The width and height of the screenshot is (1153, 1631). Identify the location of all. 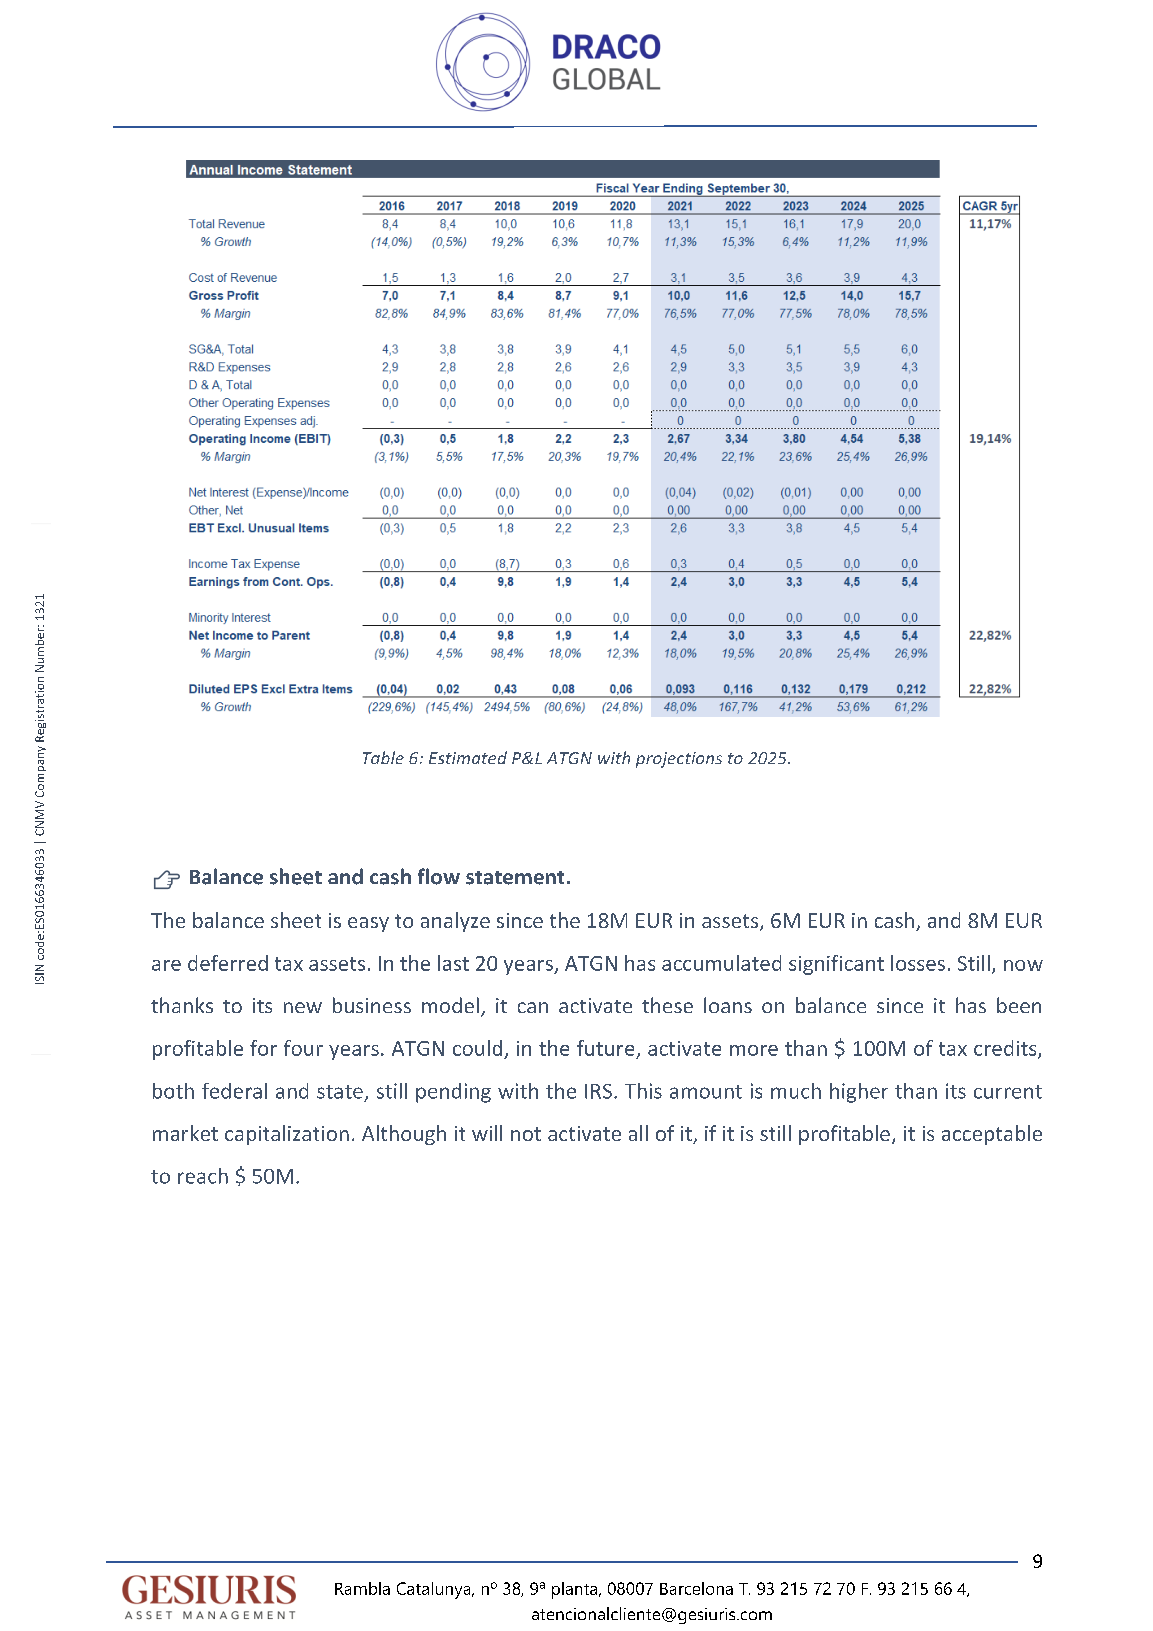
(638, 1133).
